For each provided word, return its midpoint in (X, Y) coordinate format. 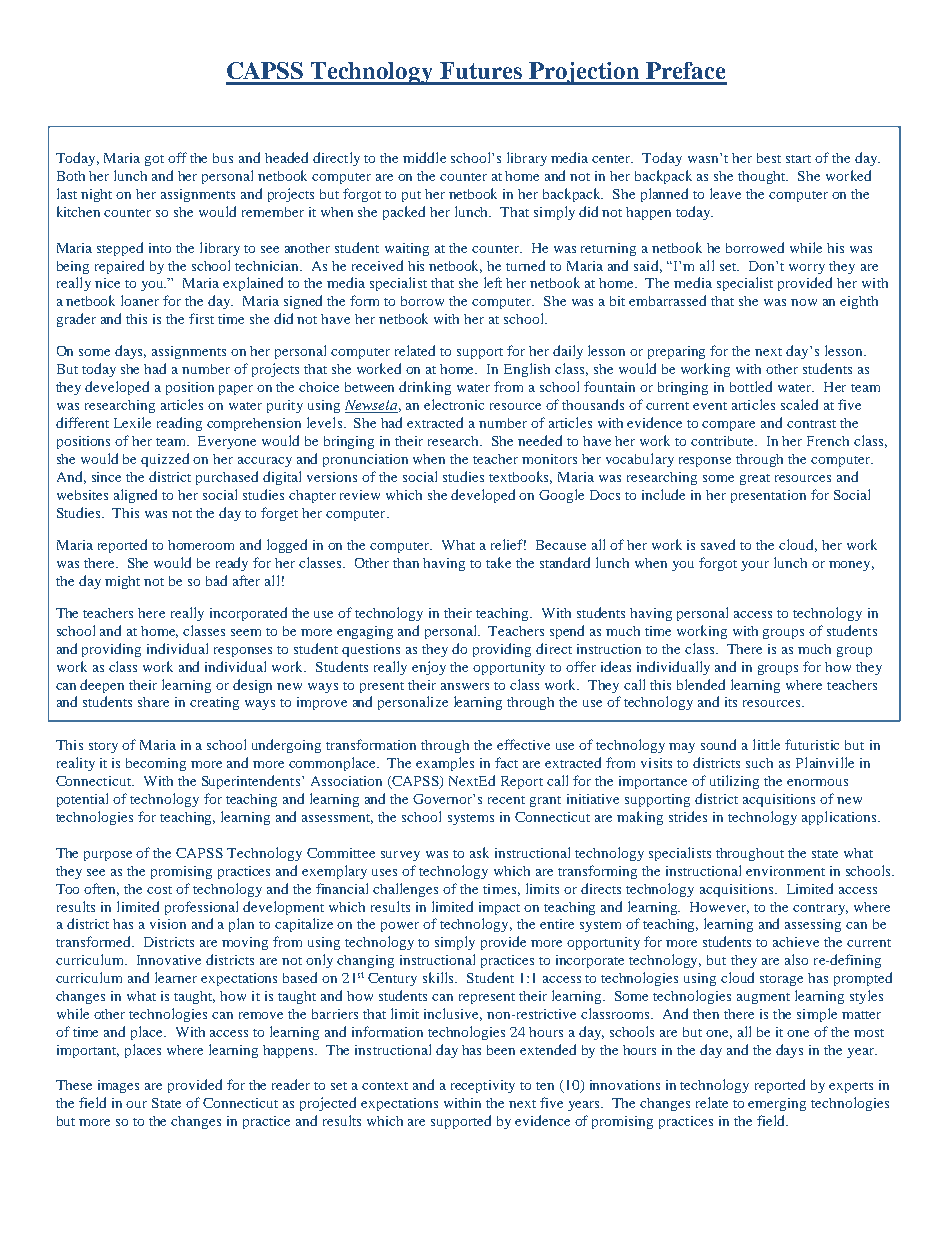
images (118, 1086)
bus (223, 158)
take (498, 562)
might (122, 582)
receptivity (483, 1086)
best (769, 158)
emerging (777, 1104)
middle (424, 157)
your (755, 566)
